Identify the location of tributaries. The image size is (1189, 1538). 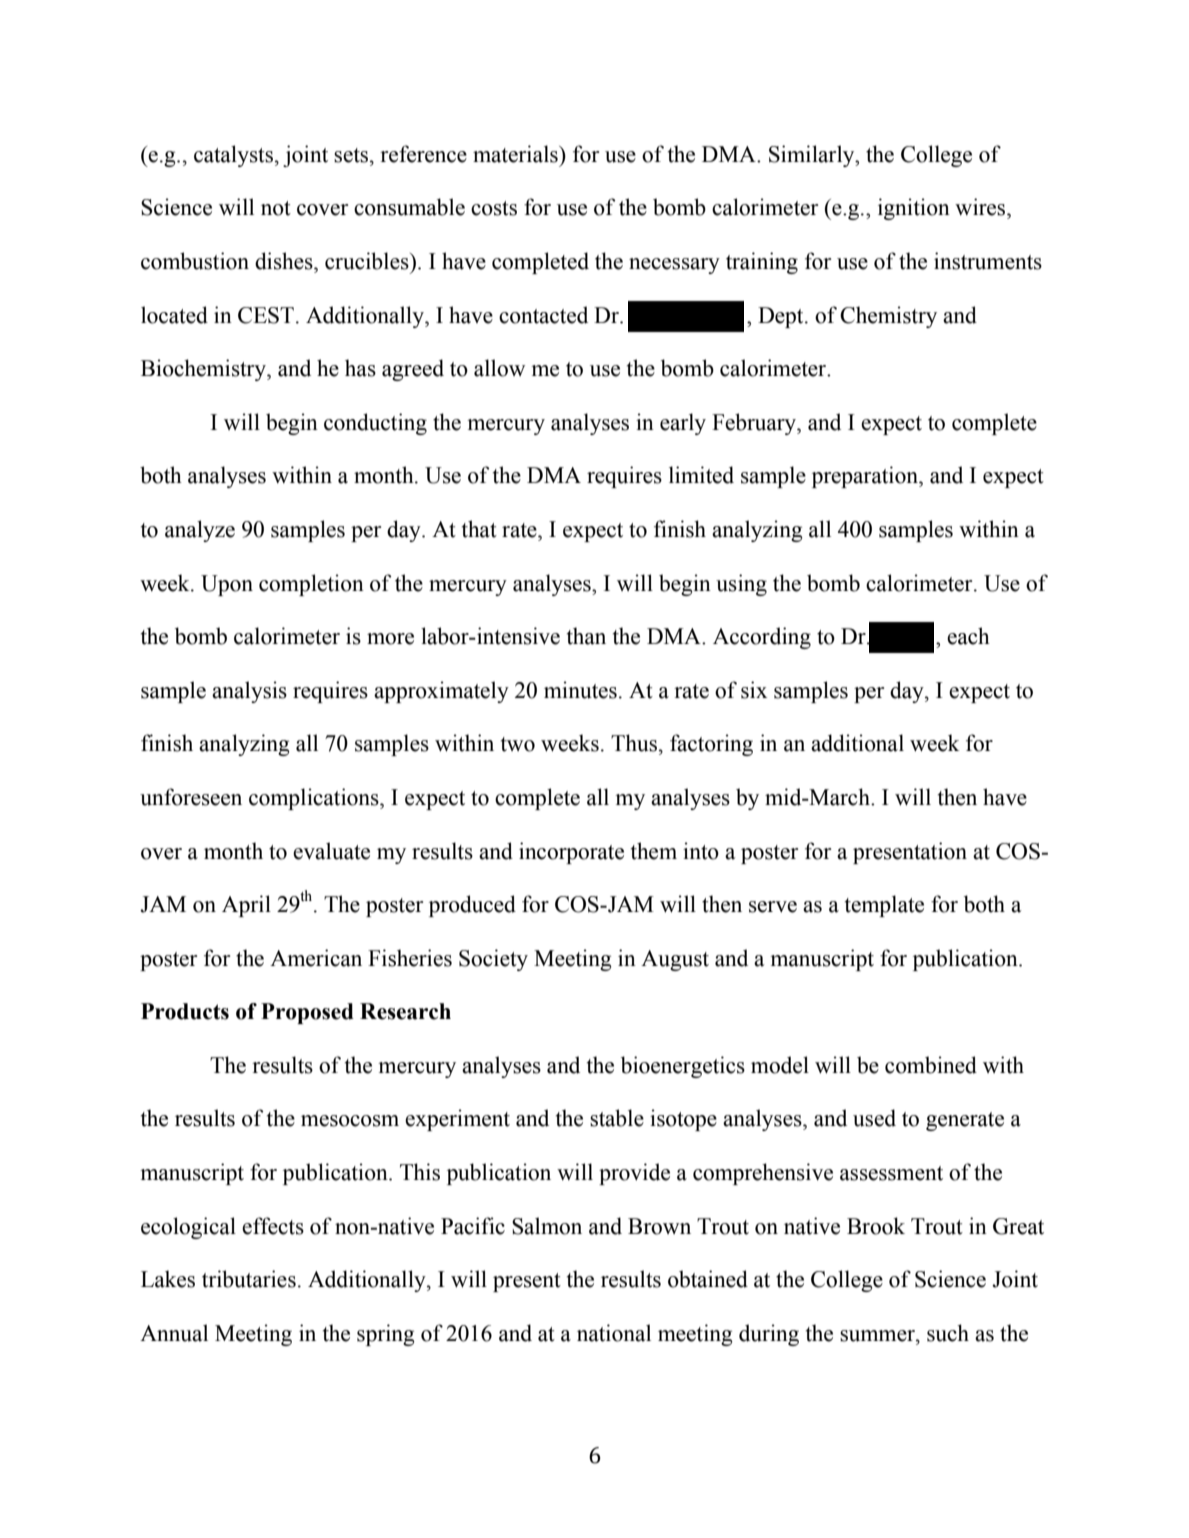
(249, 1279).
